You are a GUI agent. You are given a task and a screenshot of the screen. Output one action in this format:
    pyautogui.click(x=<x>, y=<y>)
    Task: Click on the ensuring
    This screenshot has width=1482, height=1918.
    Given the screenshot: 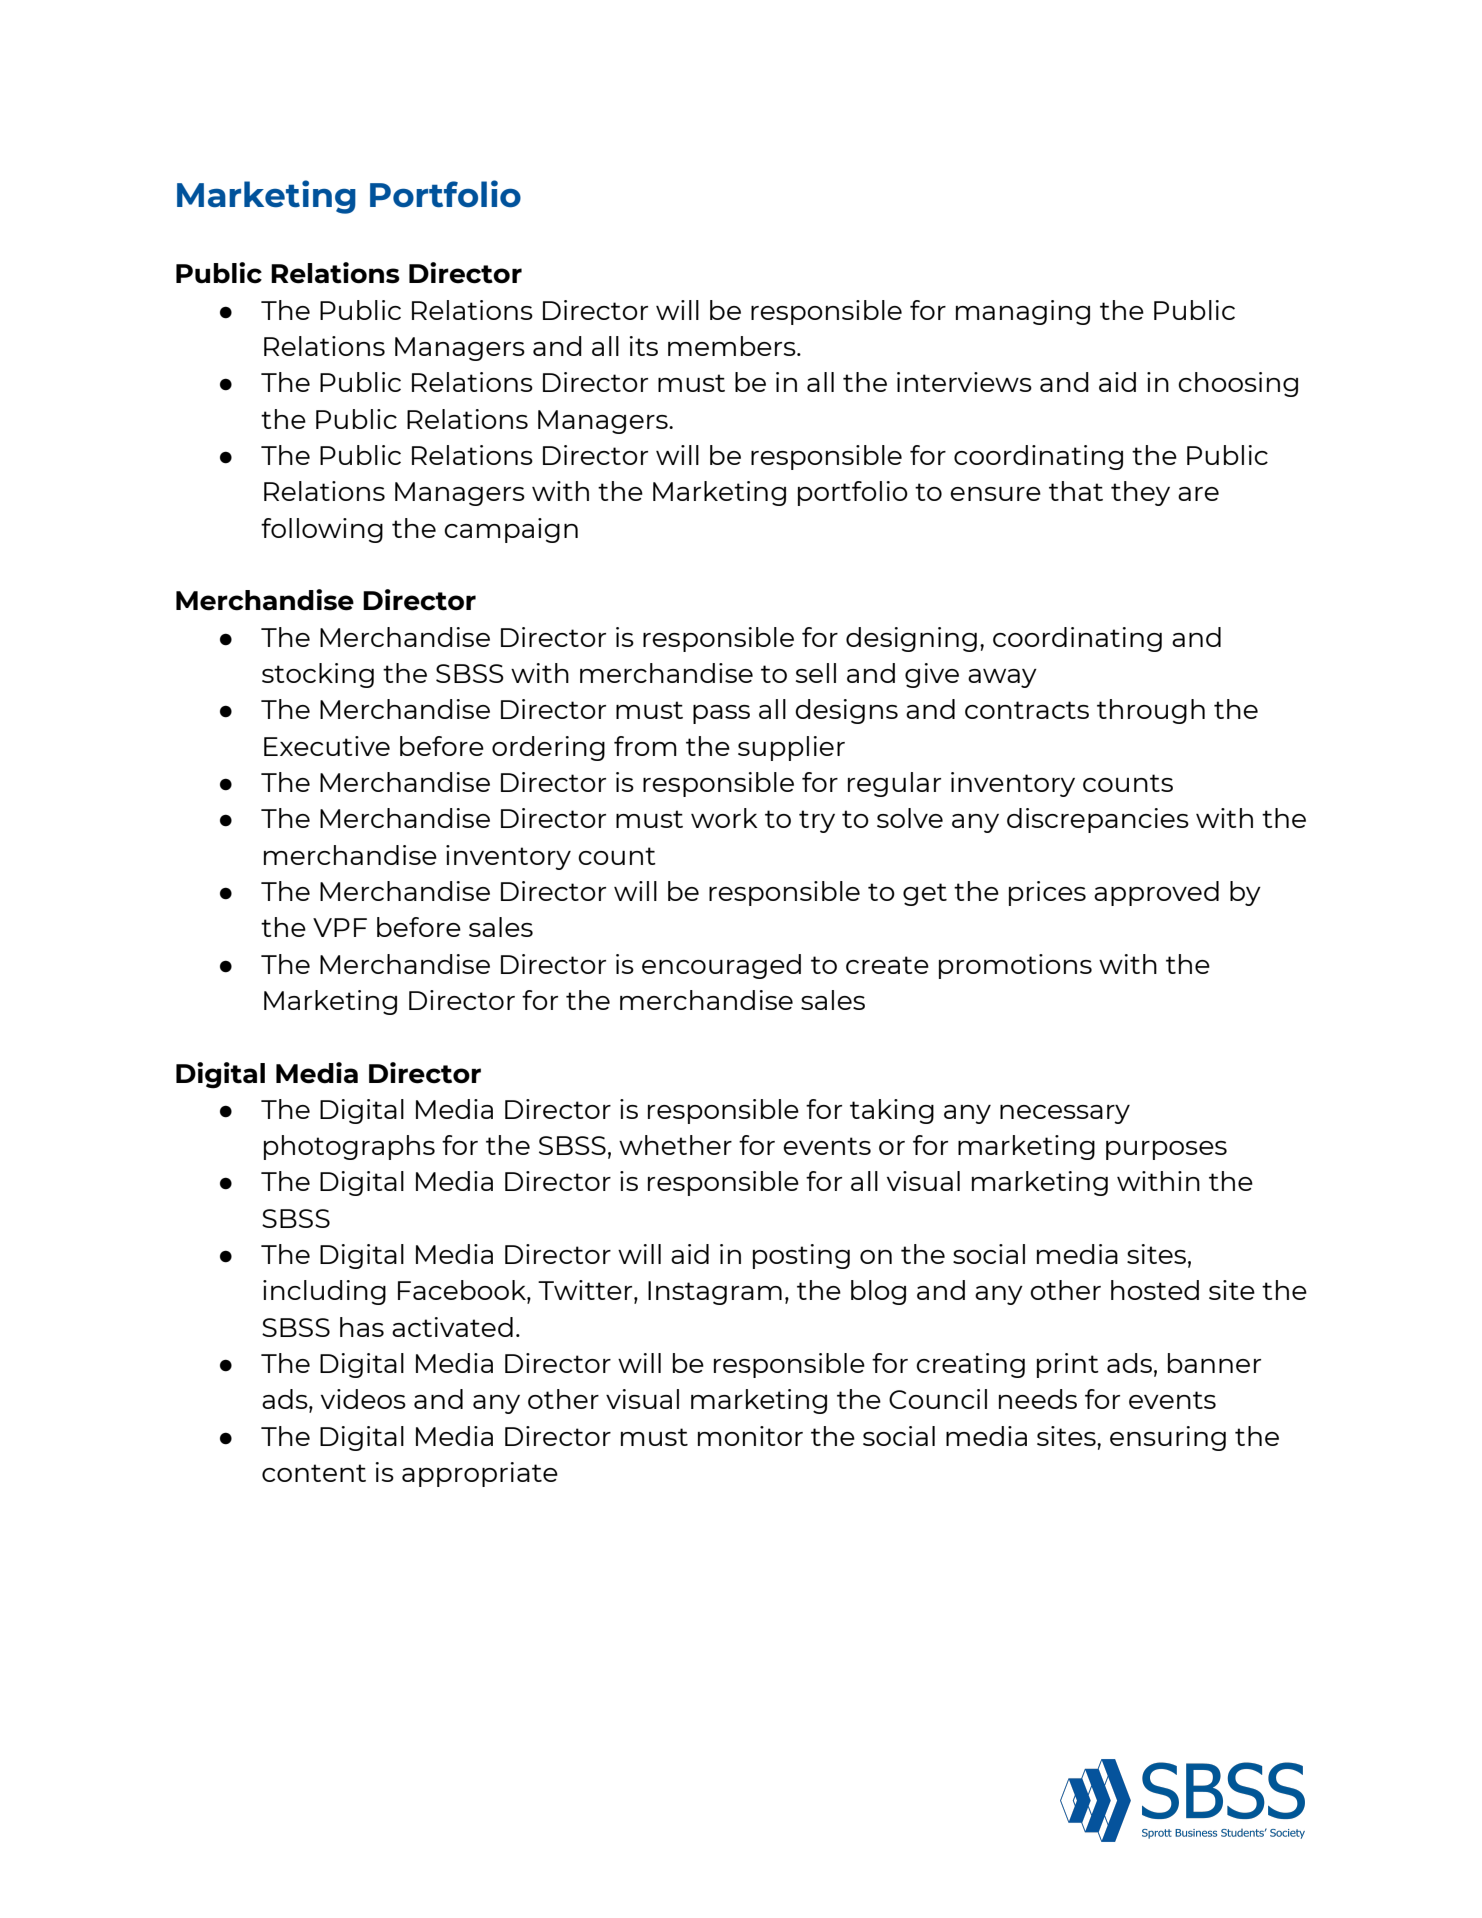 What is the action you would take?
    pyautogui.click(x=1168, y=1438)
